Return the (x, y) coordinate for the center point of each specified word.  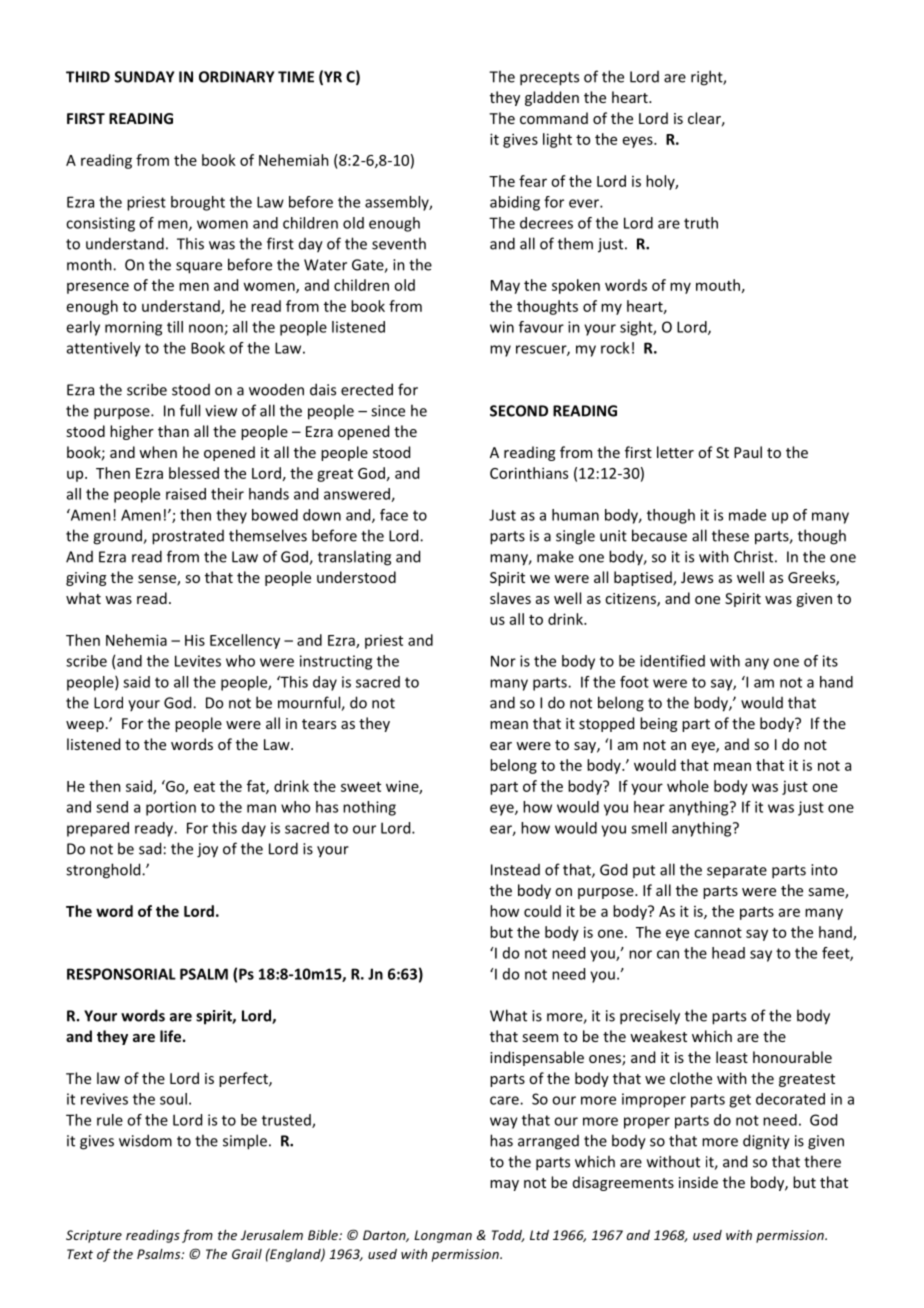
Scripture (94, 1236)
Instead (515, 870)
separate (737, 872)
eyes (639, 142)
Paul (748, 452)
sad (150, 848)
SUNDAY (144, 77)
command (554, 118)
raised (186, 494)
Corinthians (529, 473)
